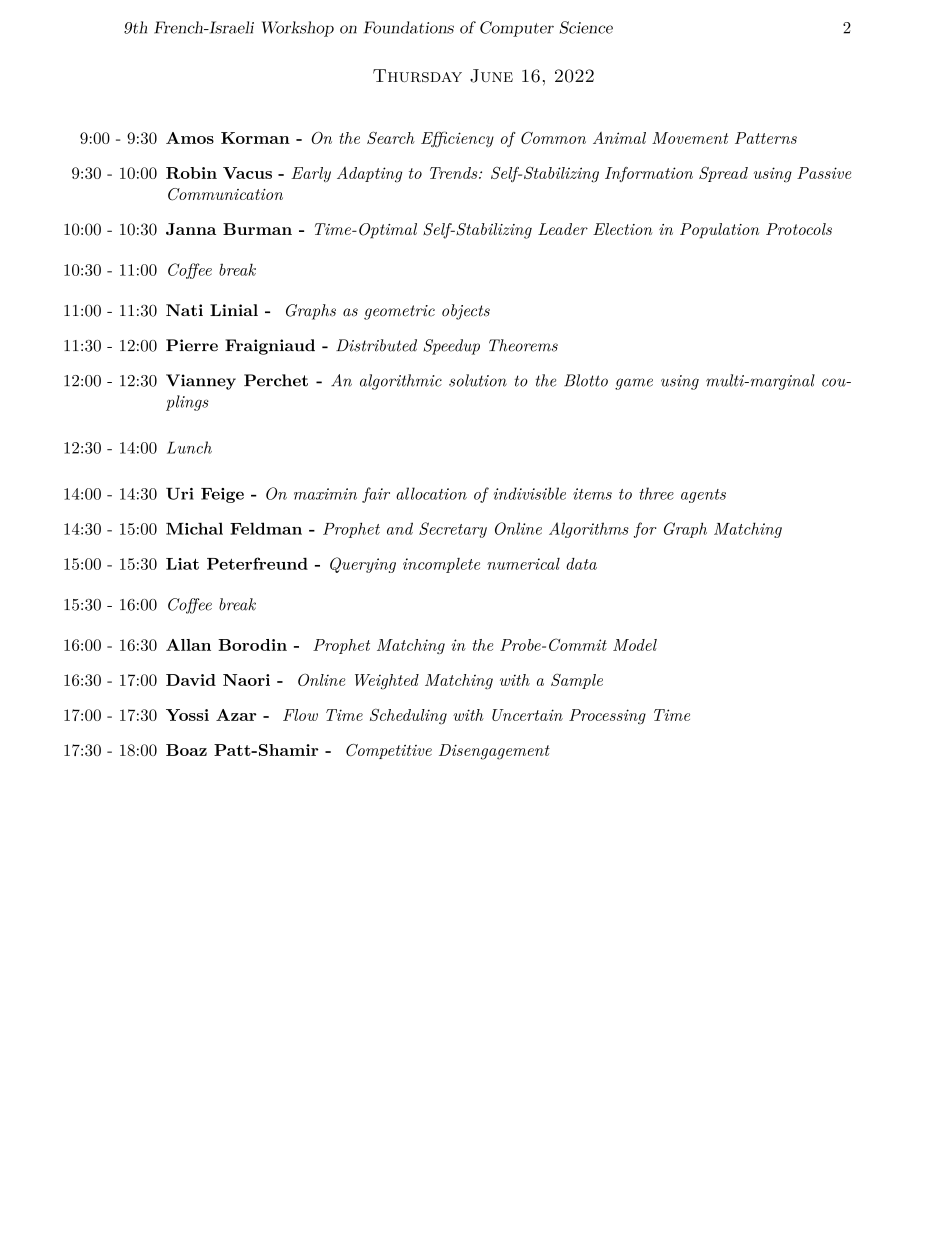 Image resolution: width=952 pixels, height=1233 pixels. Describe the element at coordinates (527, 715) in the screenshot. I see `Uncertain` at that location.
